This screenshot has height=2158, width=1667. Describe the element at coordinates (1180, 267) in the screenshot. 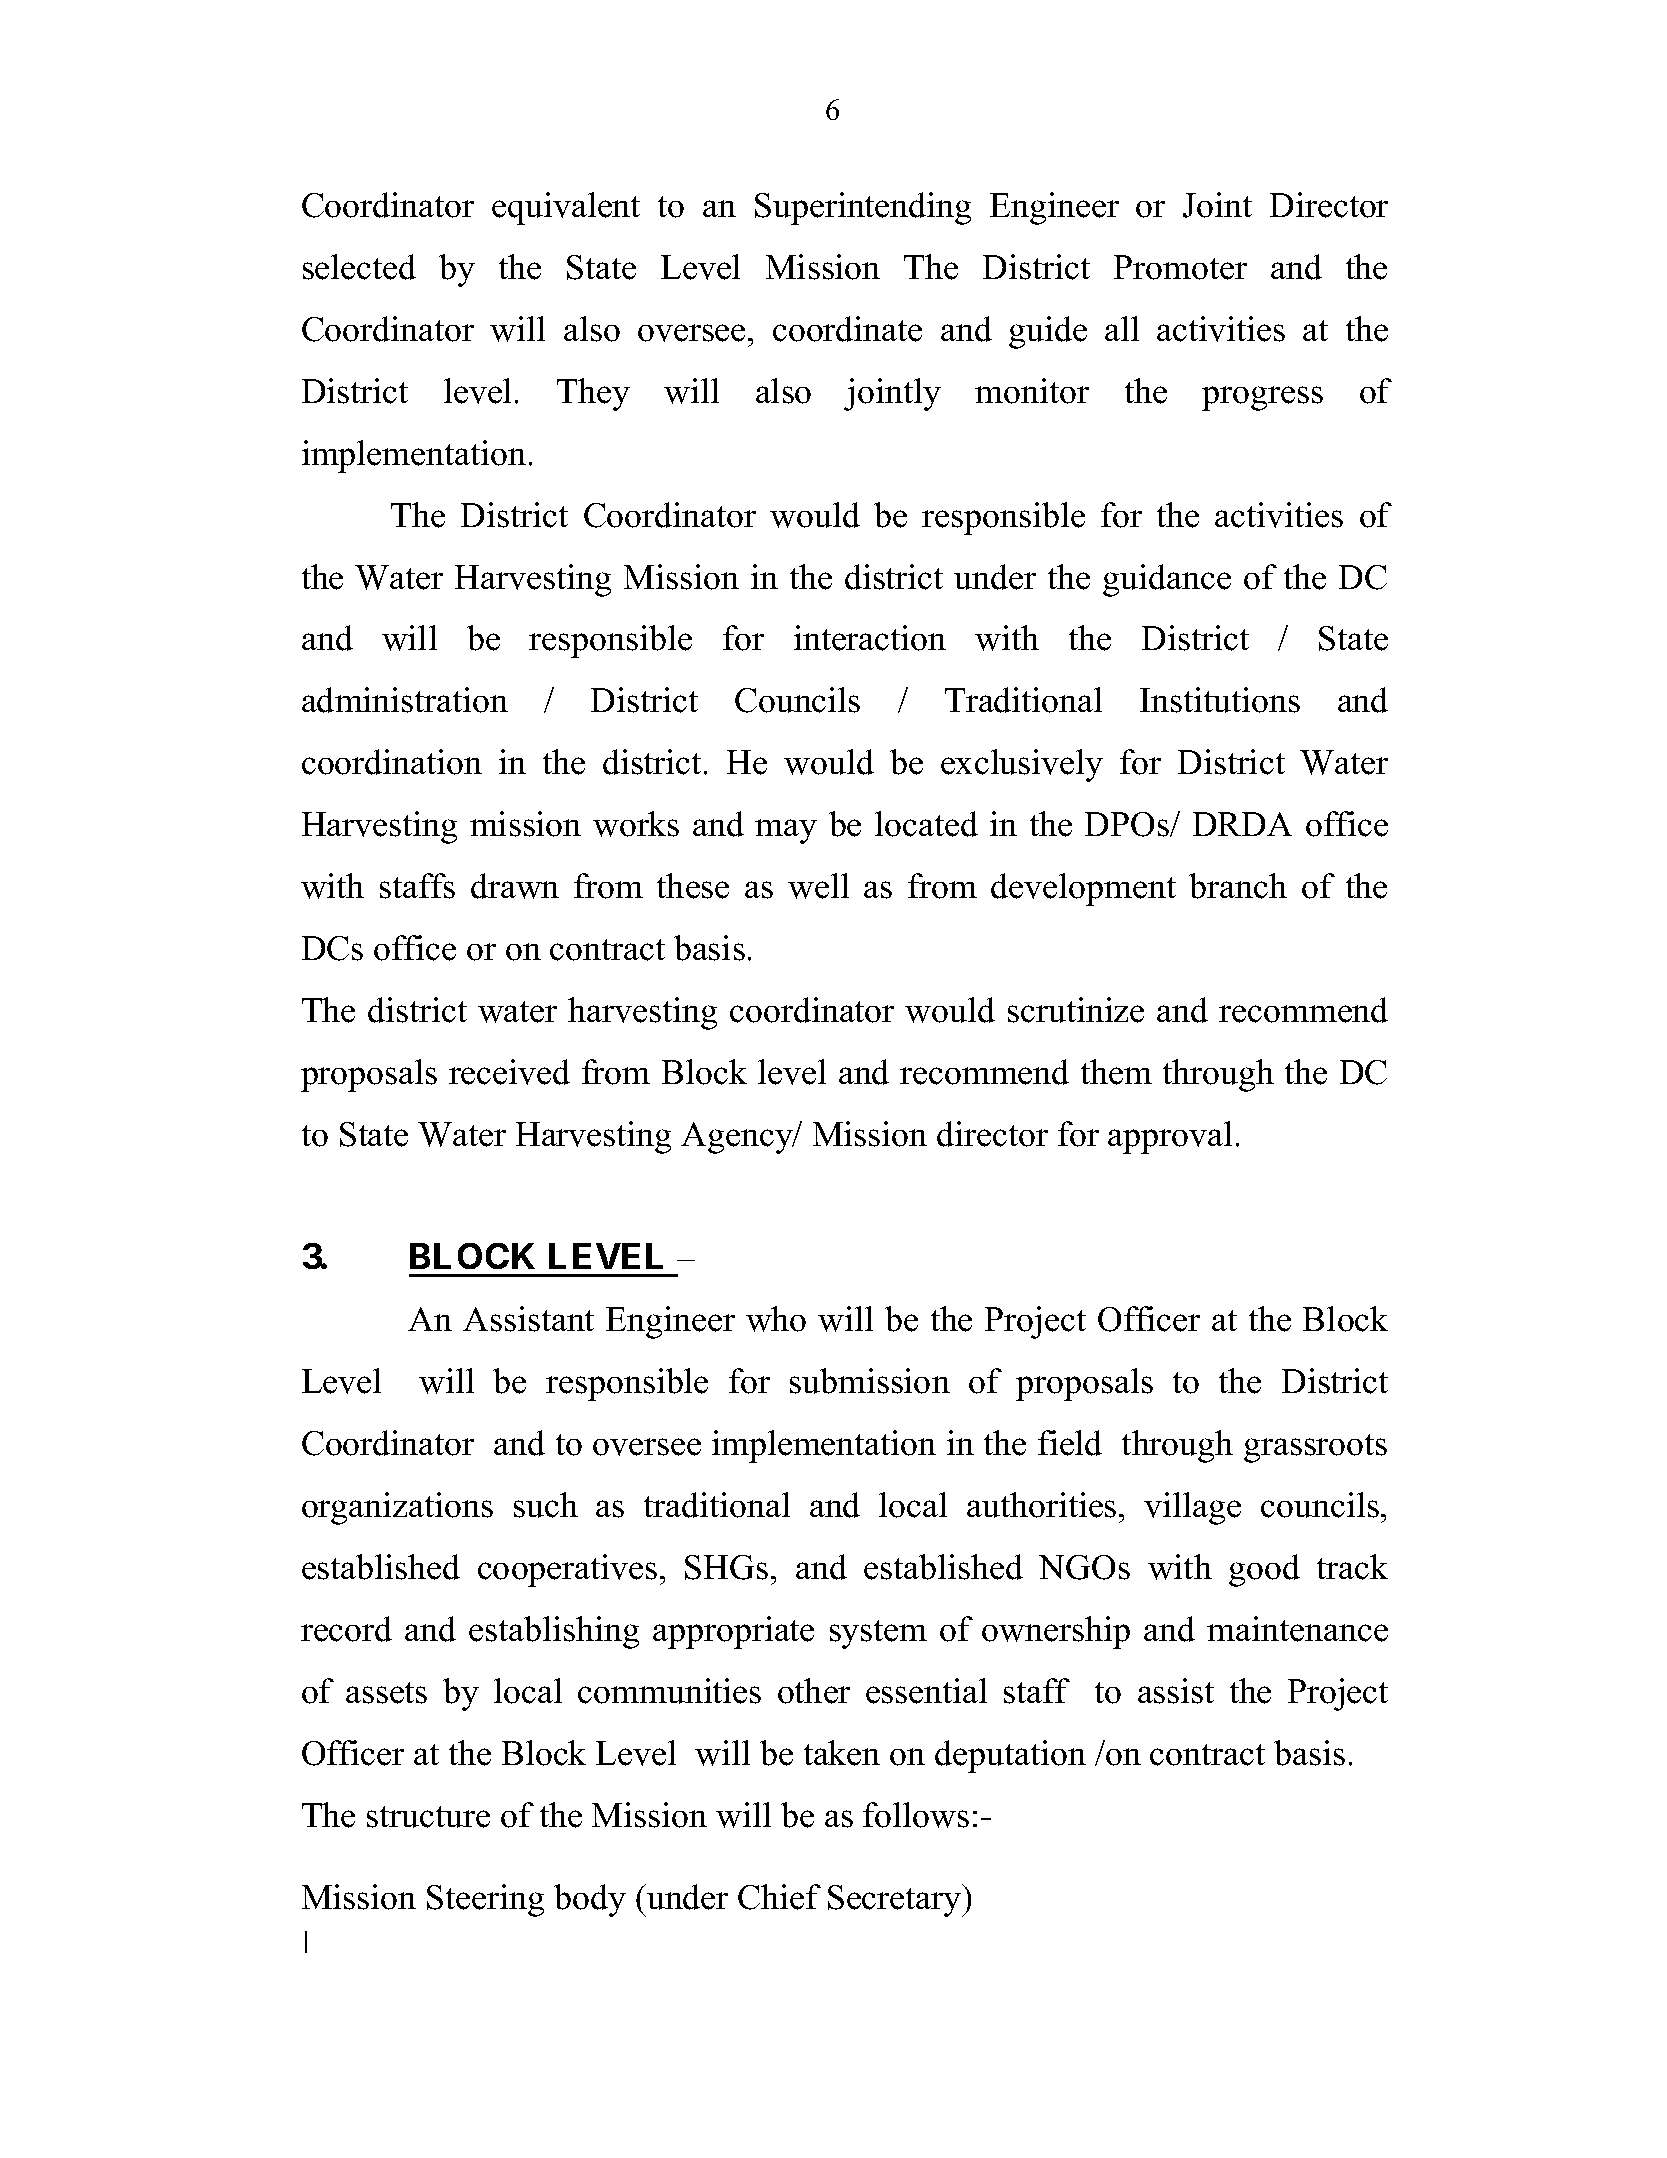

I see `Promoter` at that location.
